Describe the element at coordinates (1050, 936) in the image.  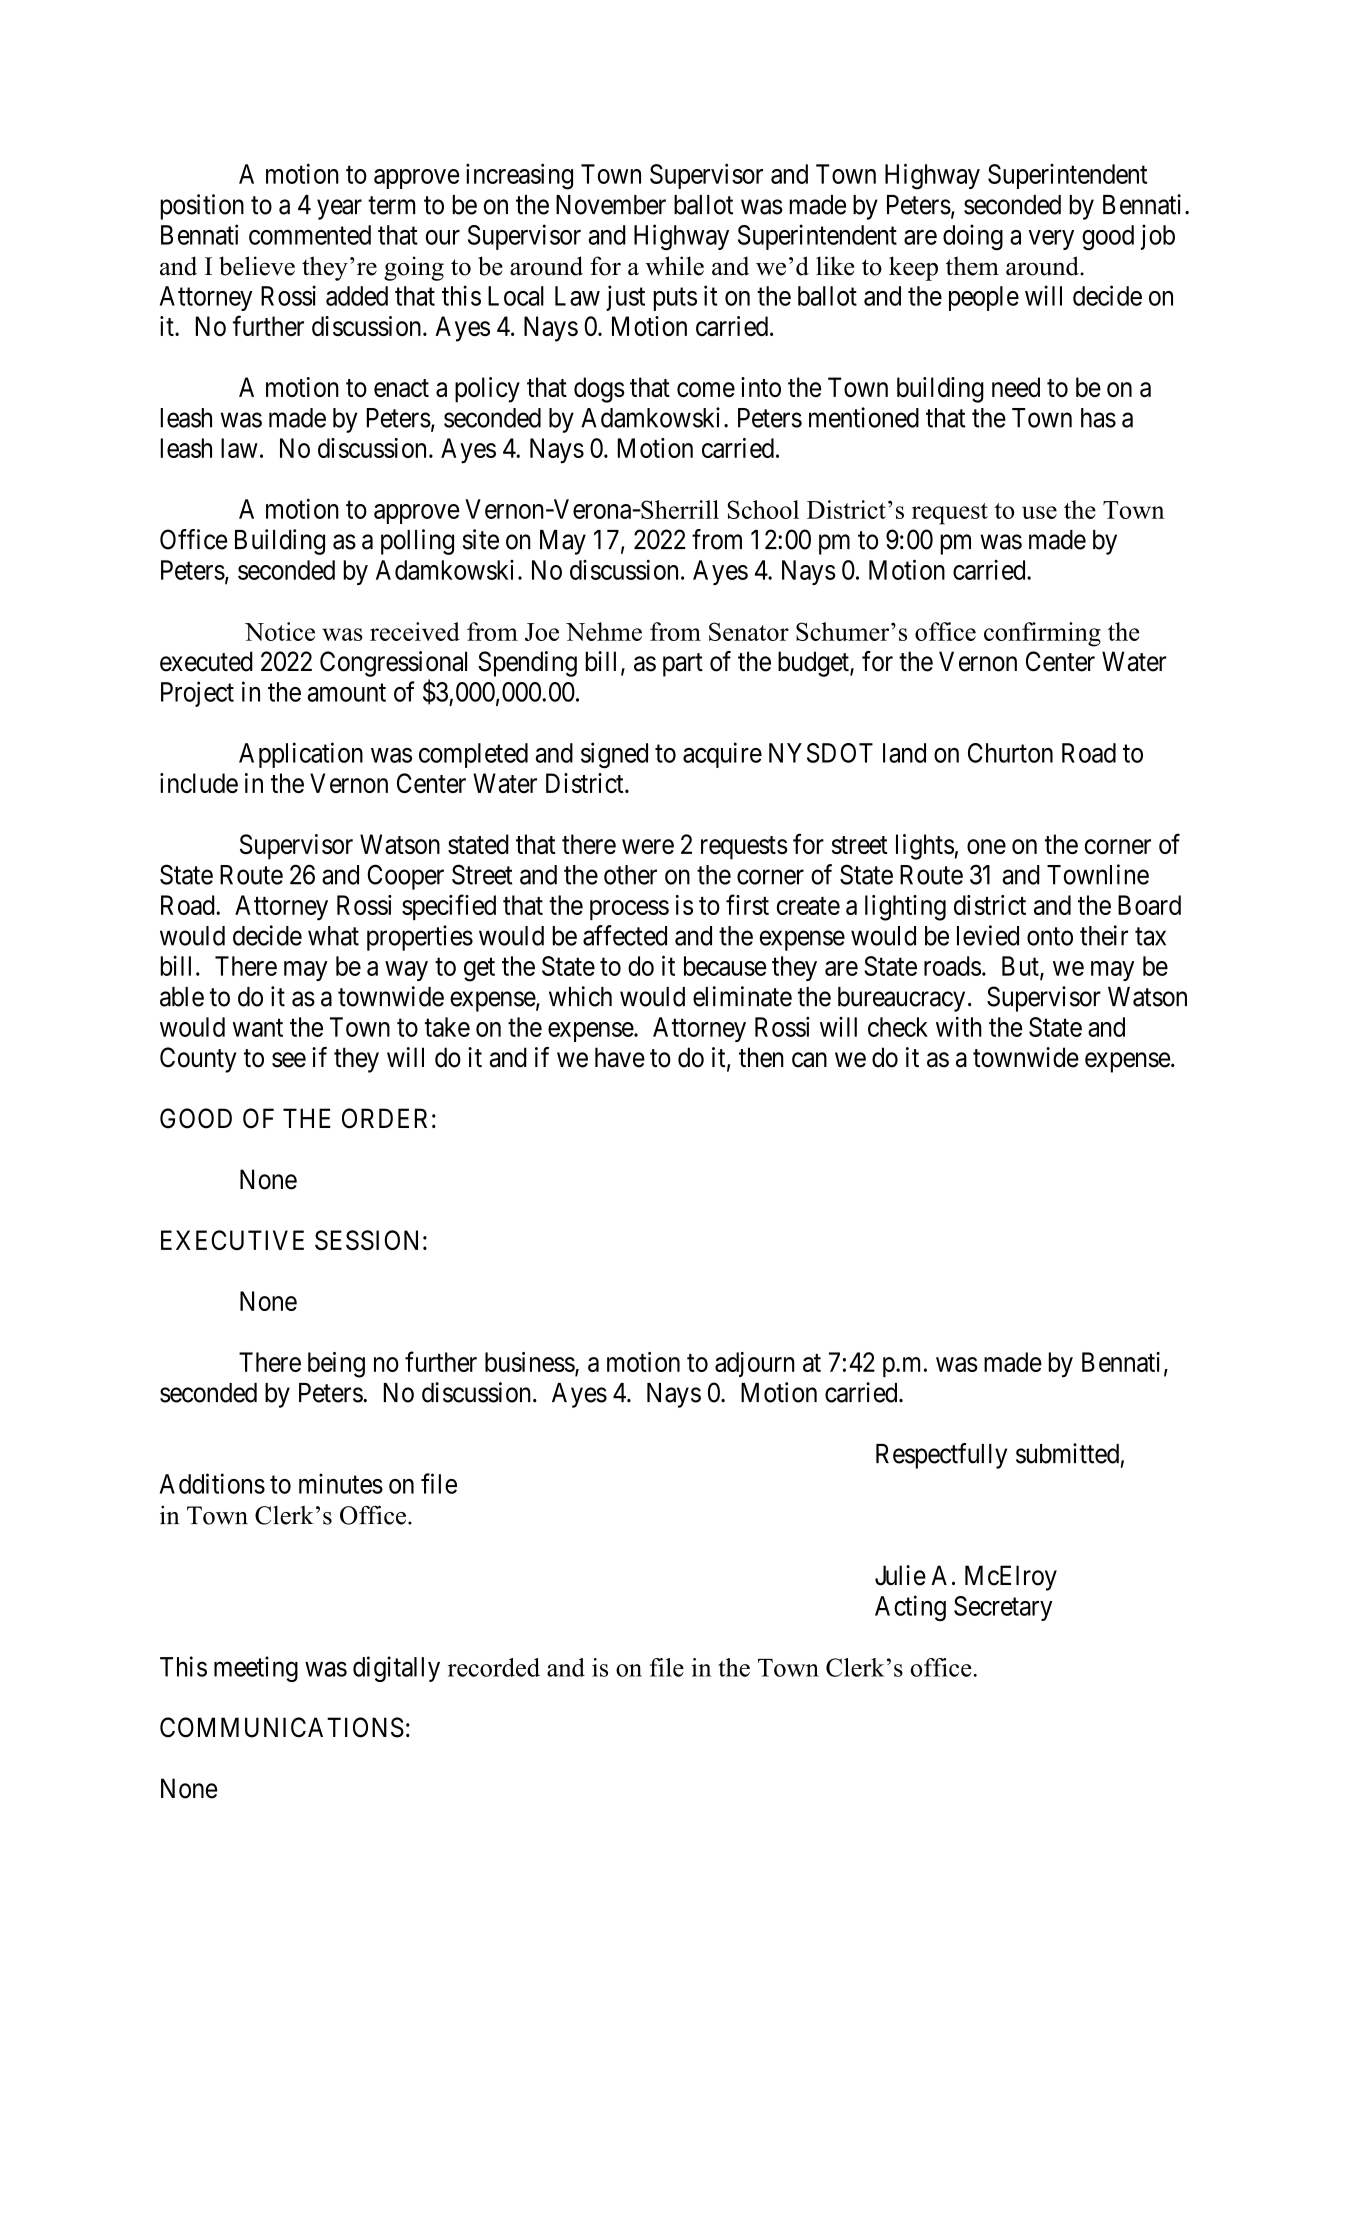
I see `onto` at that location.
